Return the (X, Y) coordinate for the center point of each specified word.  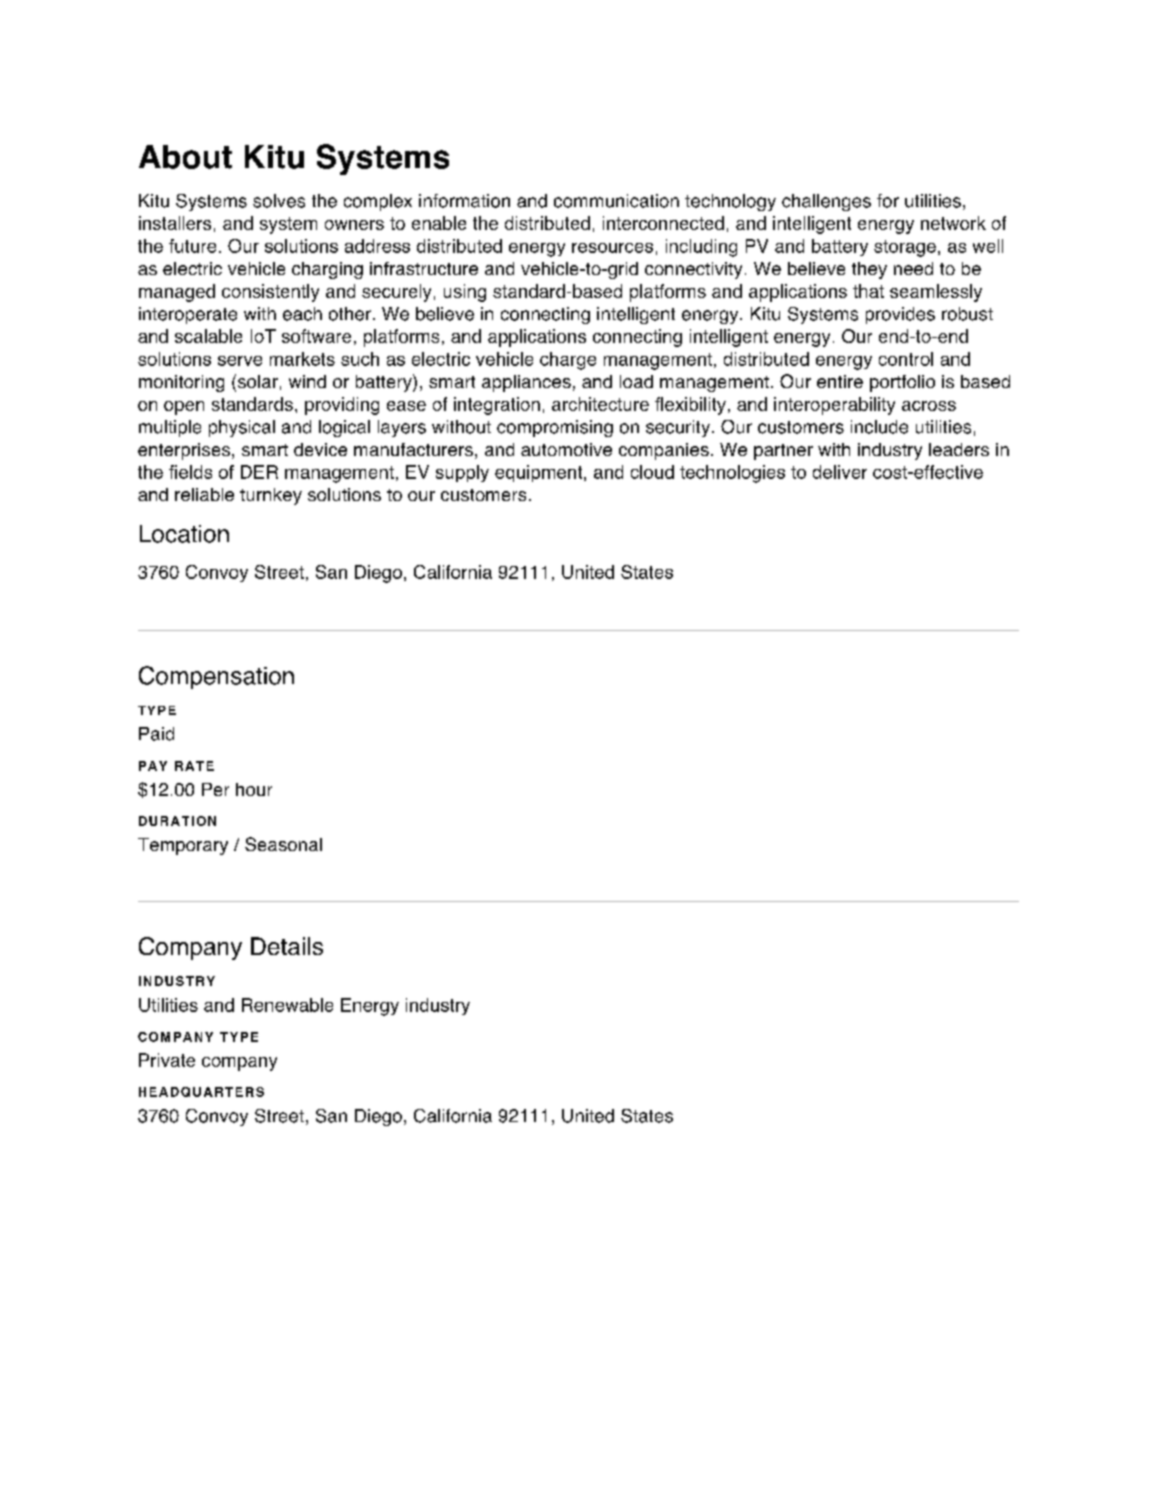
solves (279, 201)
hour (254, 789)
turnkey (271, 496)
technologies (732, 474)
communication (616, 201)
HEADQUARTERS (201, 1092)
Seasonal (283, 844)
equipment (540, 473)
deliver (840, 472)
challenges (826, 202)
